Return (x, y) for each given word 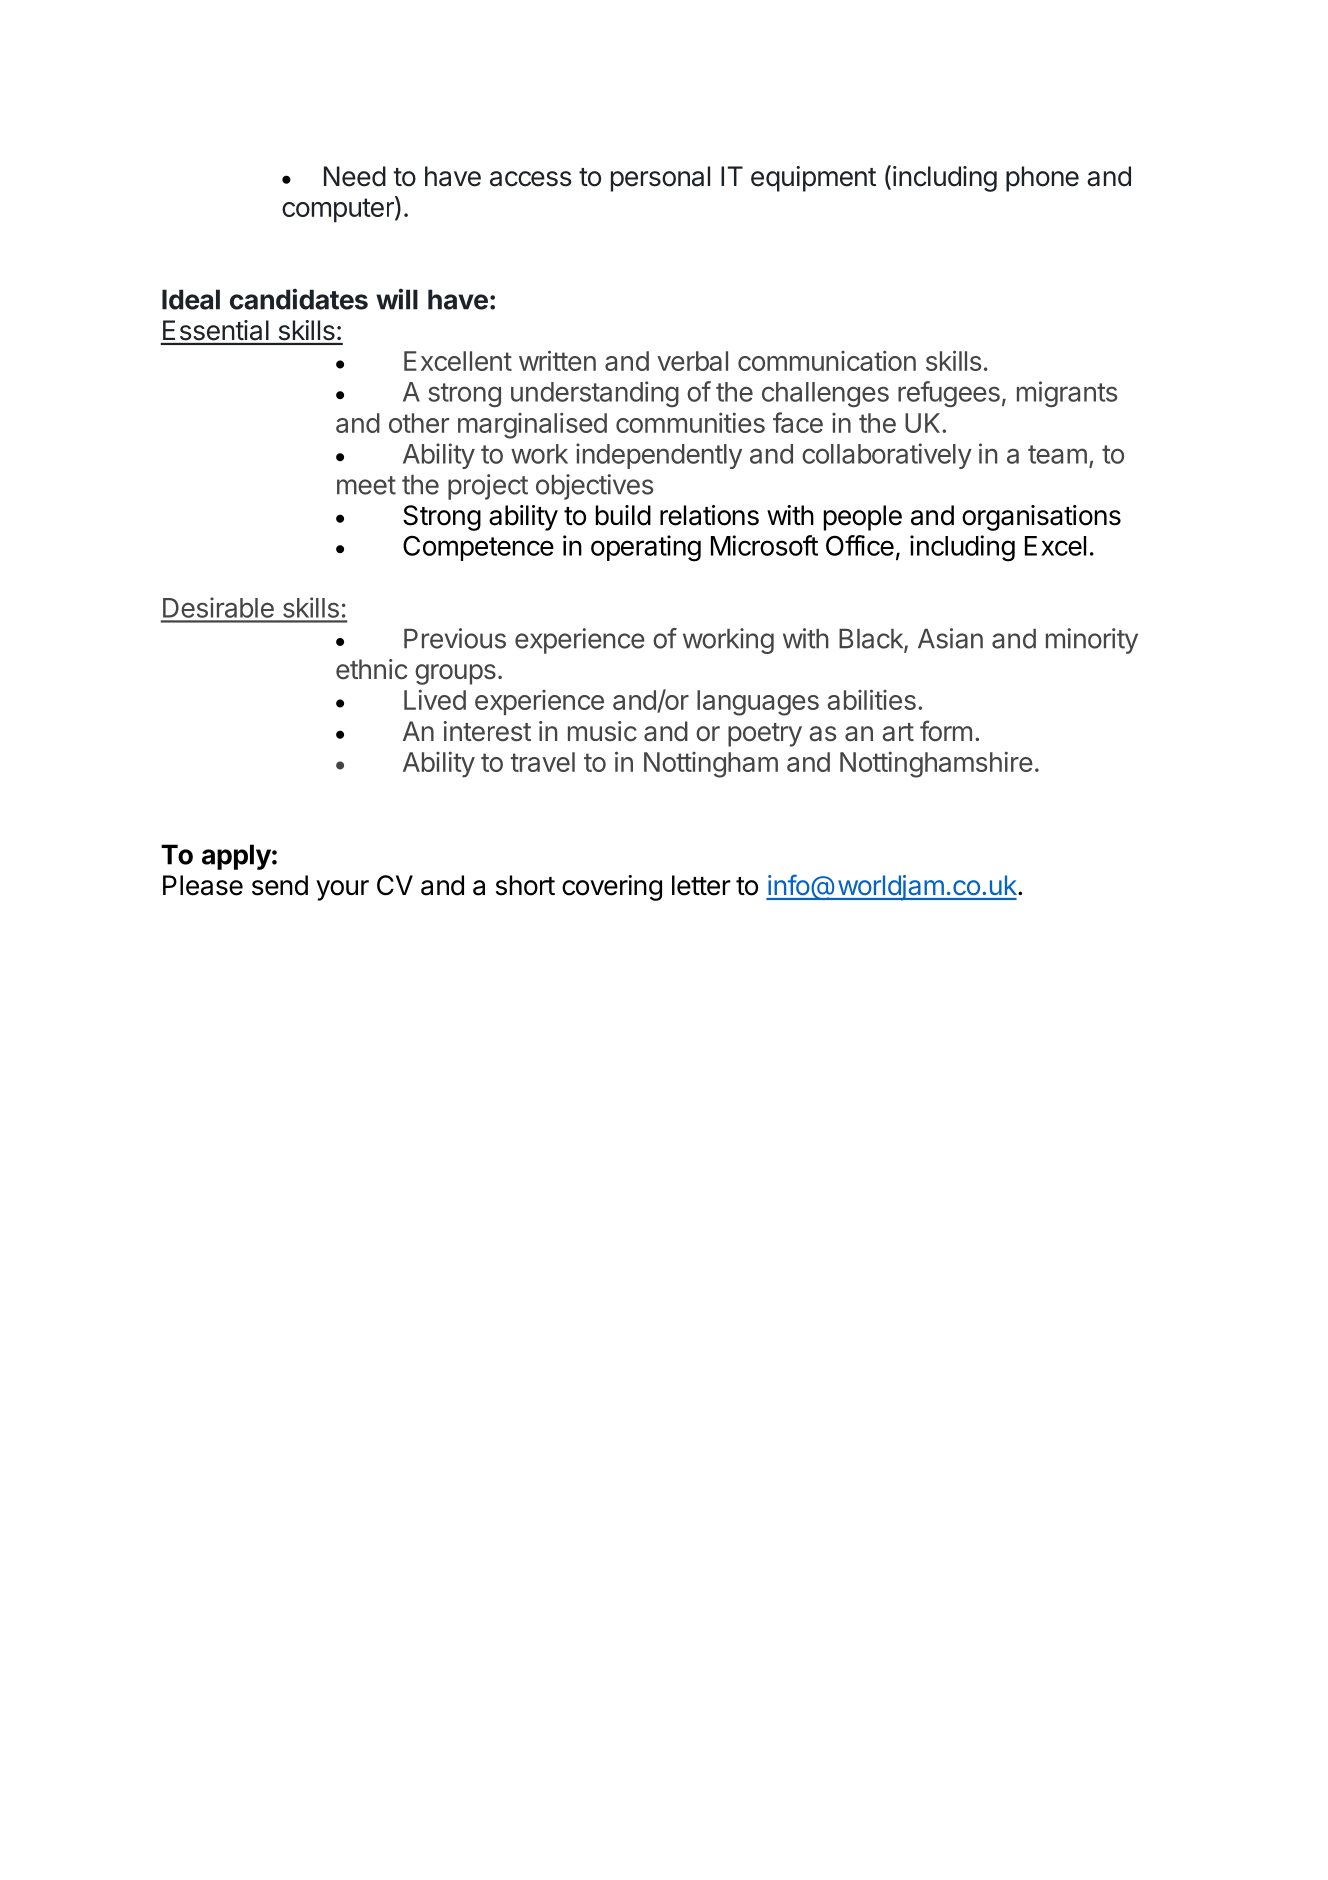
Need (355, 176)
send (280, 885)
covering (612, 888)
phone (1042, 179)
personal (660, 179)
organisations (1041, 518)
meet (366, 485)
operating (646, 548)
